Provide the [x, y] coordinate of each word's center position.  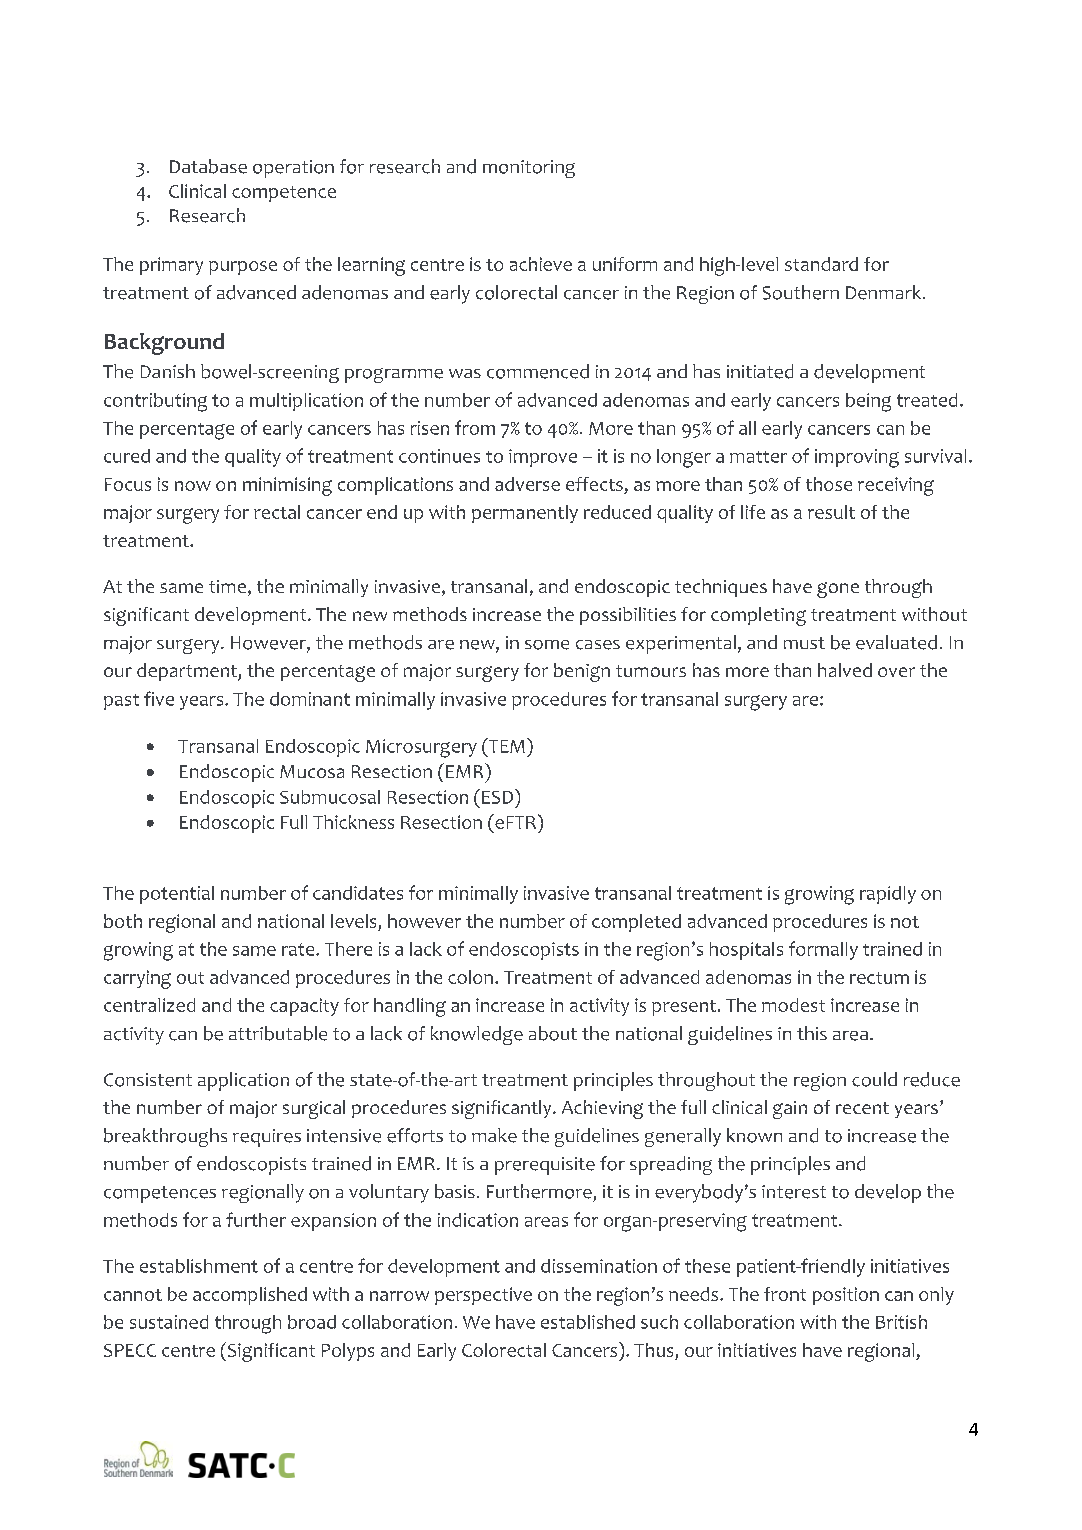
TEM [505, 745]
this [812, 1033]
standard [821, 264]
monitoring [529, 169]
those [829, 484]
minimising [287, 486]
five [159, 698]
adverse [527, 484]
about [553, 1033]
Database [208, 166]
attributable [278, 1033]
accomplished [250, 1296]
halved [845, 670]
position [846, 1296]
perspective [483, 1296]
